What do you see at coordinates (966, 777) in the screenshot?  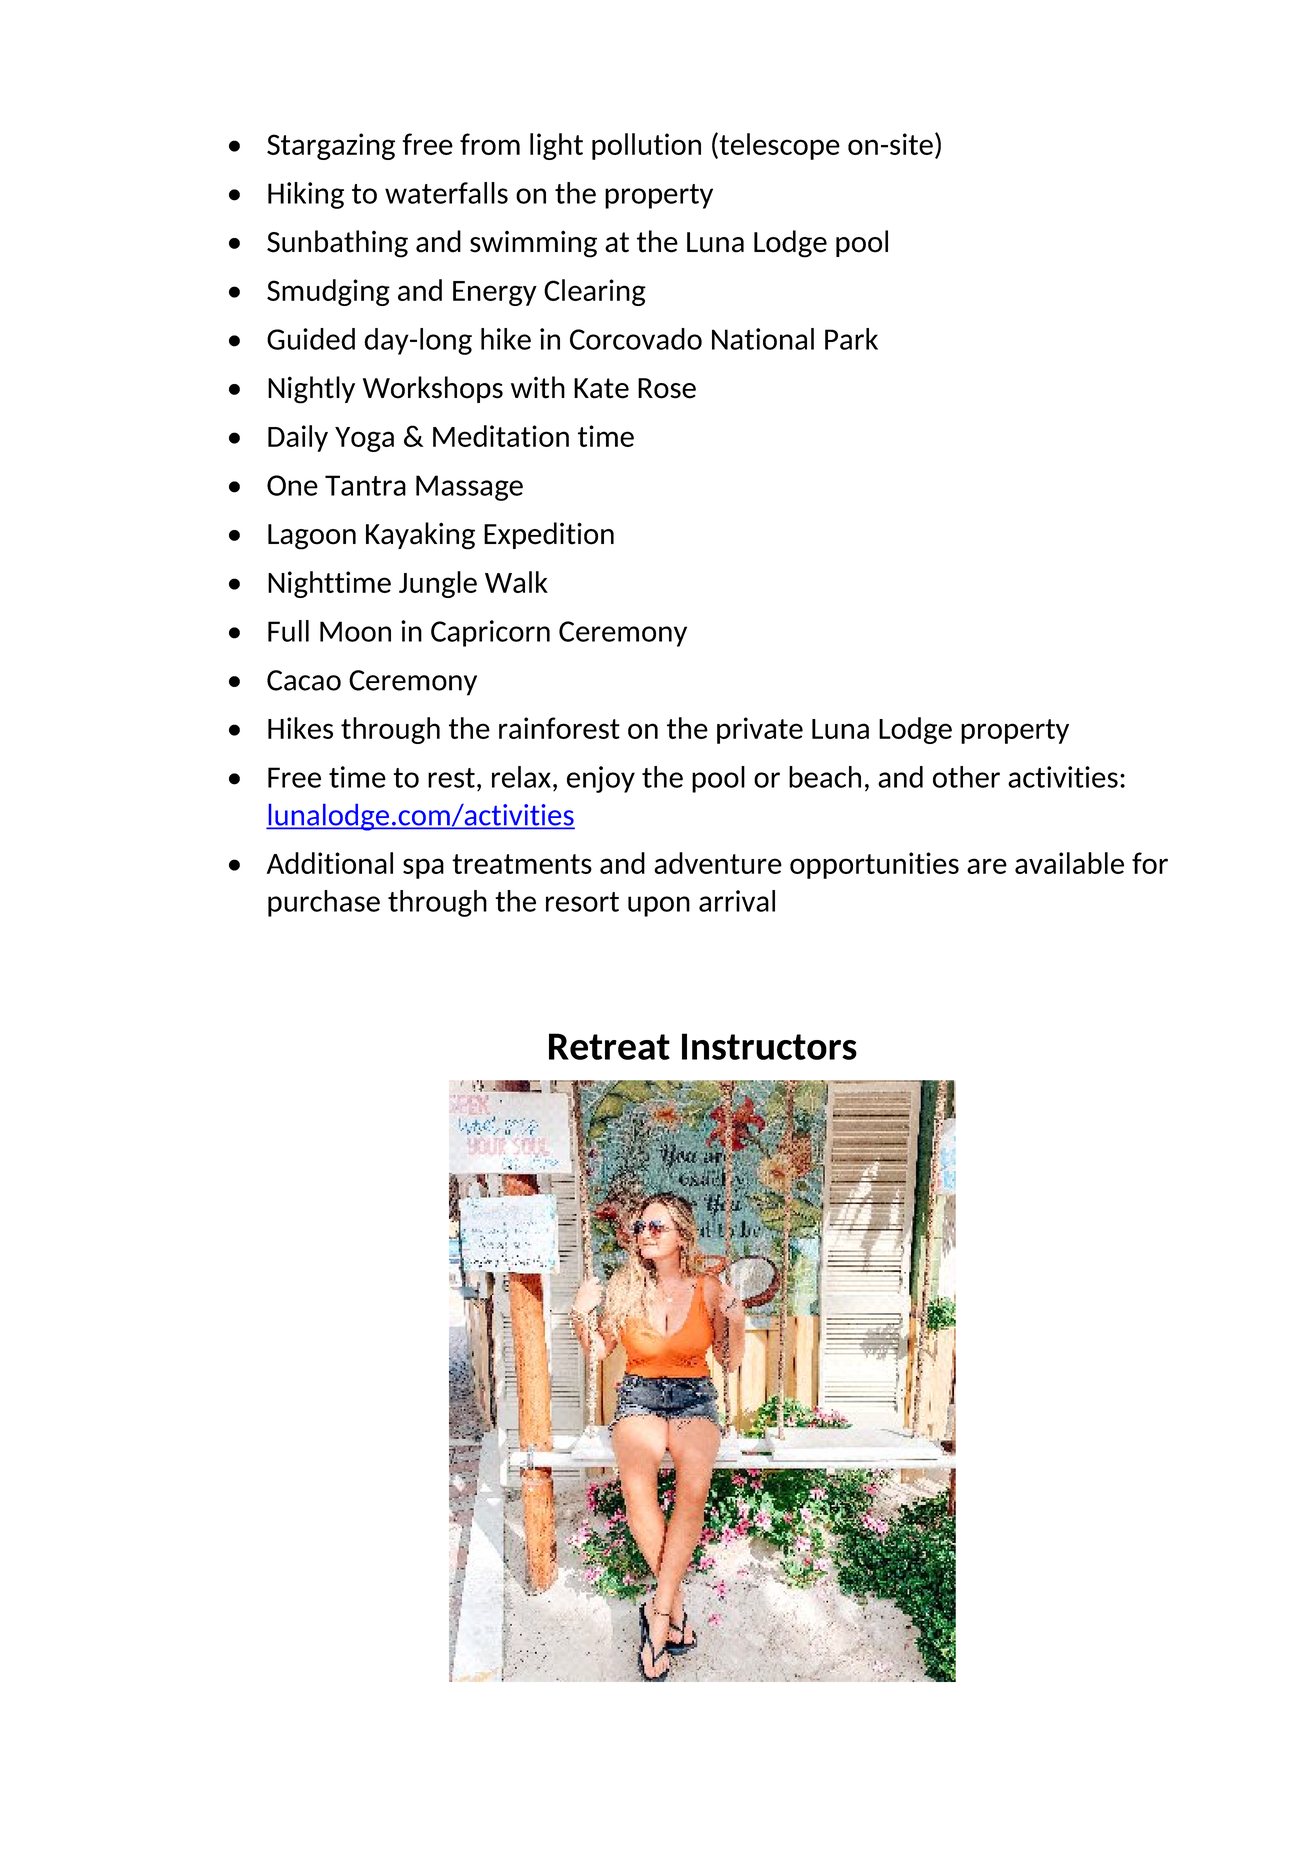 I see `other` at bounding box center [966, 777].
